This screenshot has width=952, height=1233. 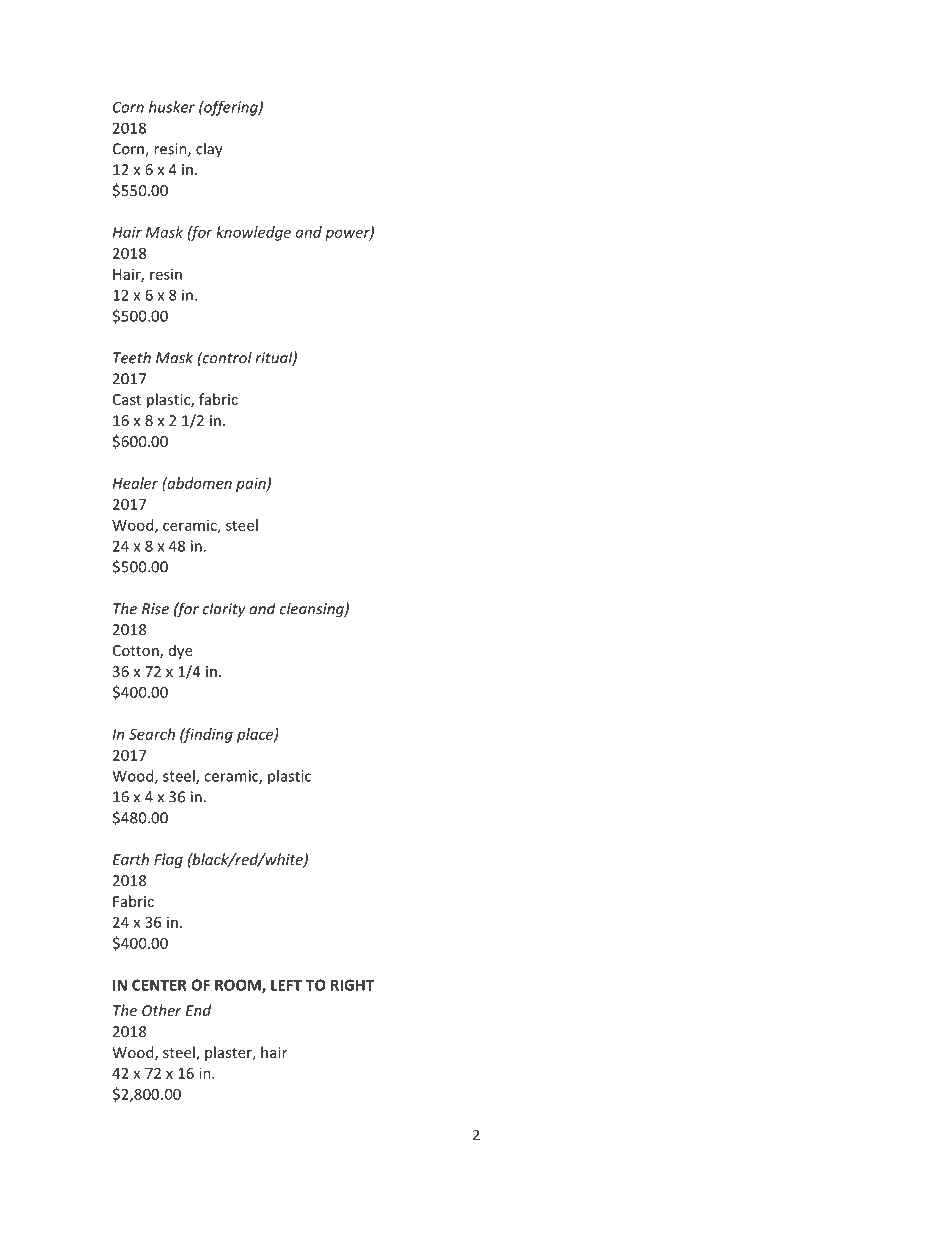 What do you see at coordinates (209, 150) in the screenshot?
I see `clay` at bounding box center [209, 150].
